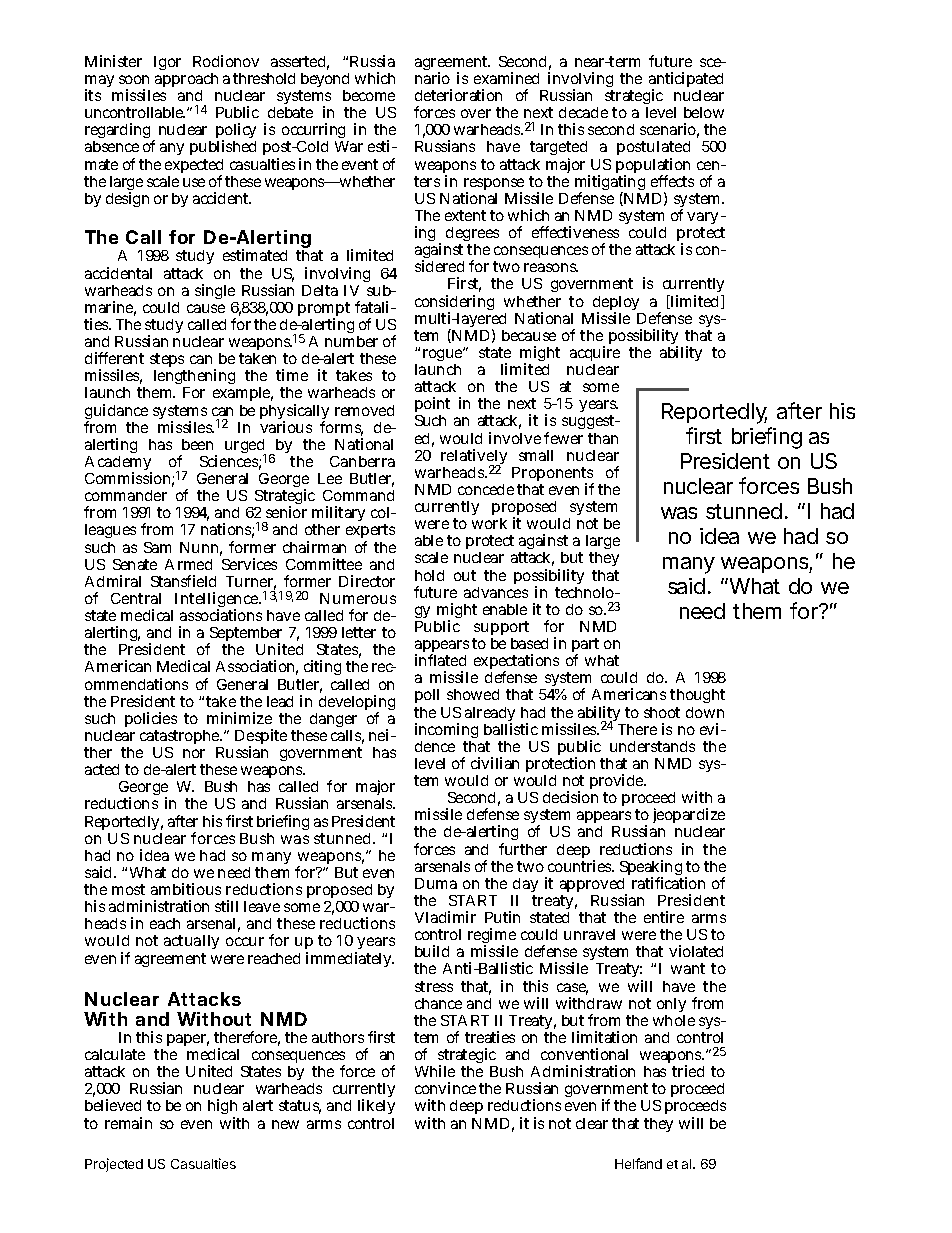 This image has width=952, height=1233. Describe the element at coordinates (376, 1106) in the image. I see `likely` at that location.
